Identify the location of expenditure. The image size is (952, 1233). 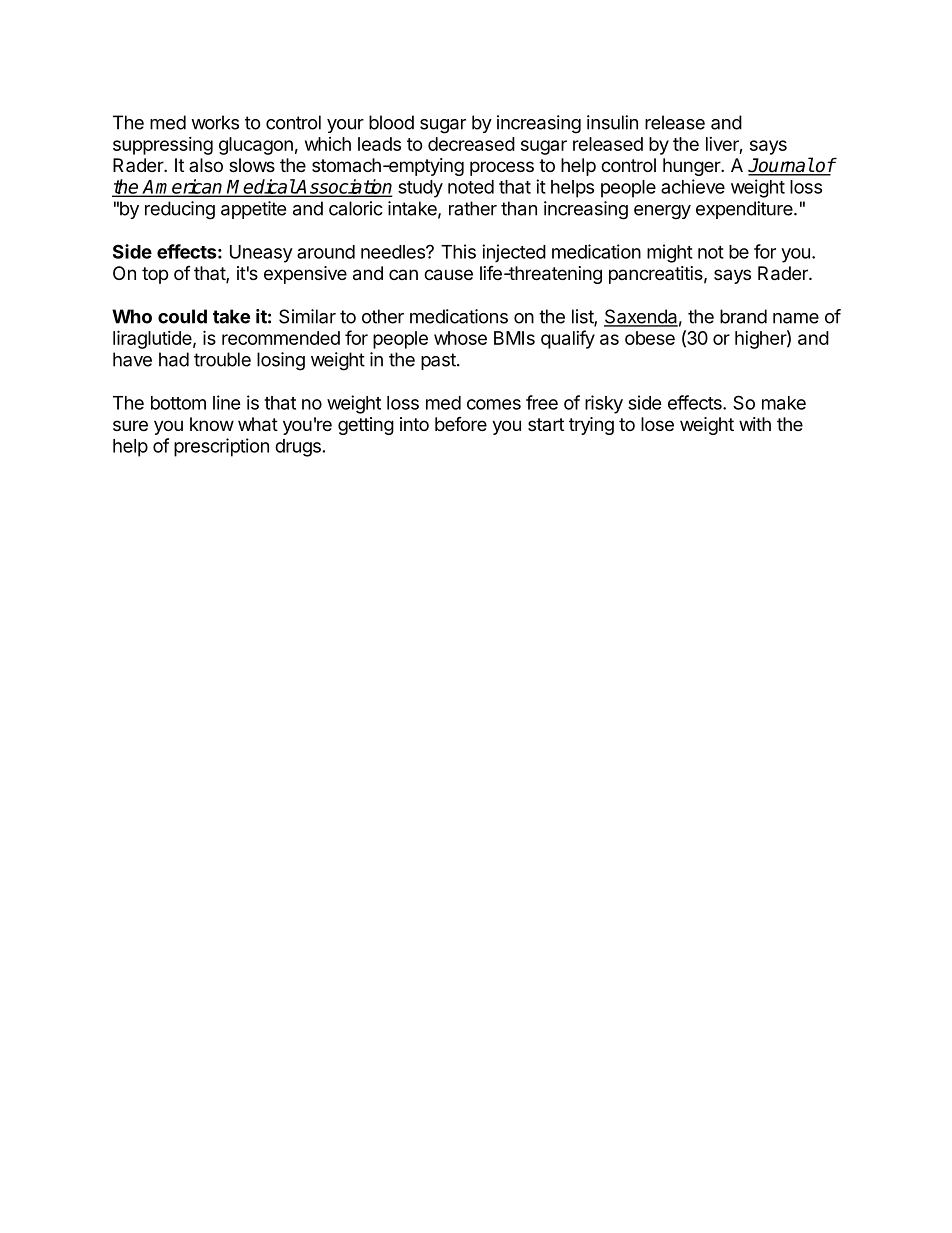
(745, 210).
